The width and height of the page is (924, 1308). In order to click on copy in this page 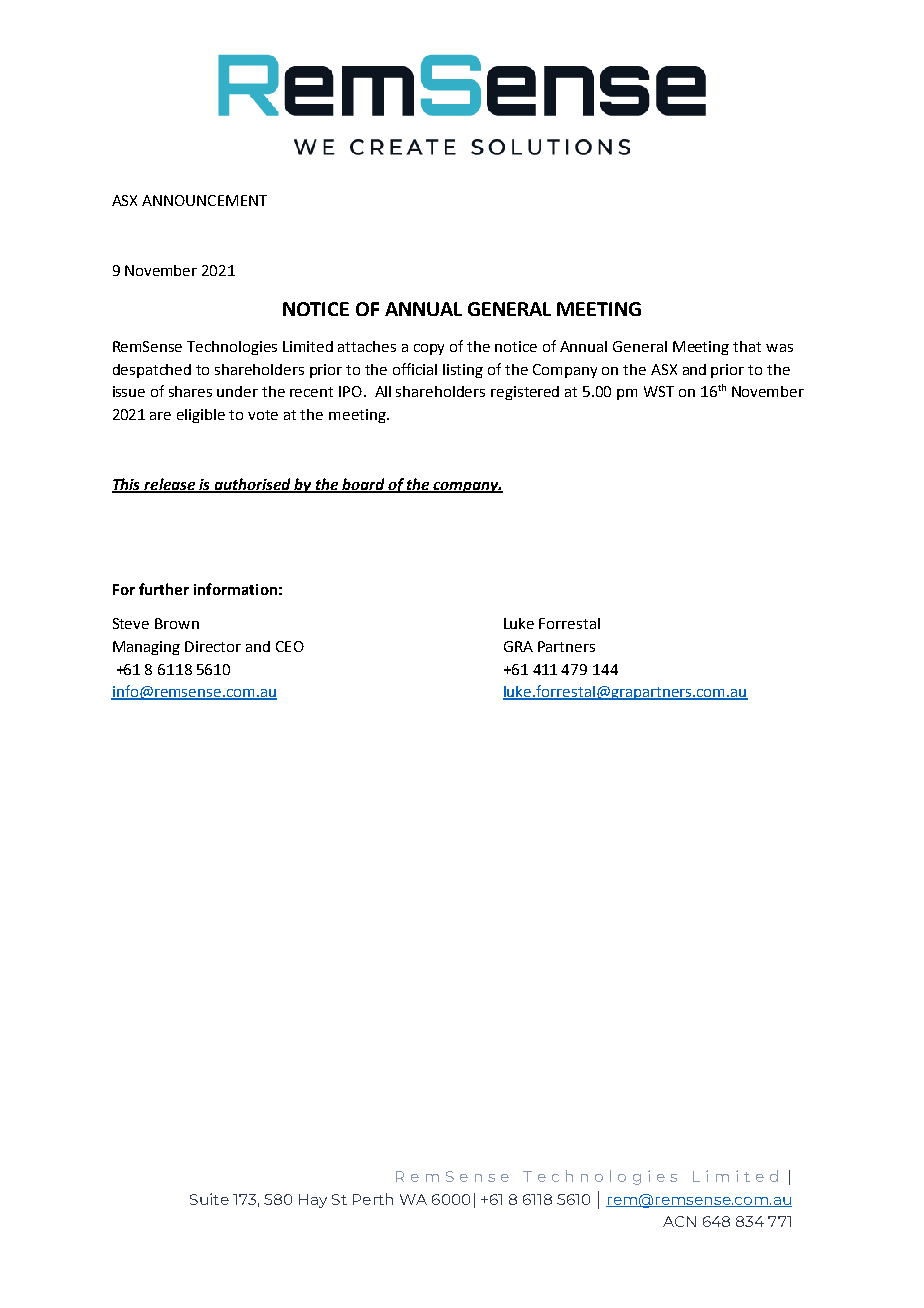, I will do `click(429, 349)`.
